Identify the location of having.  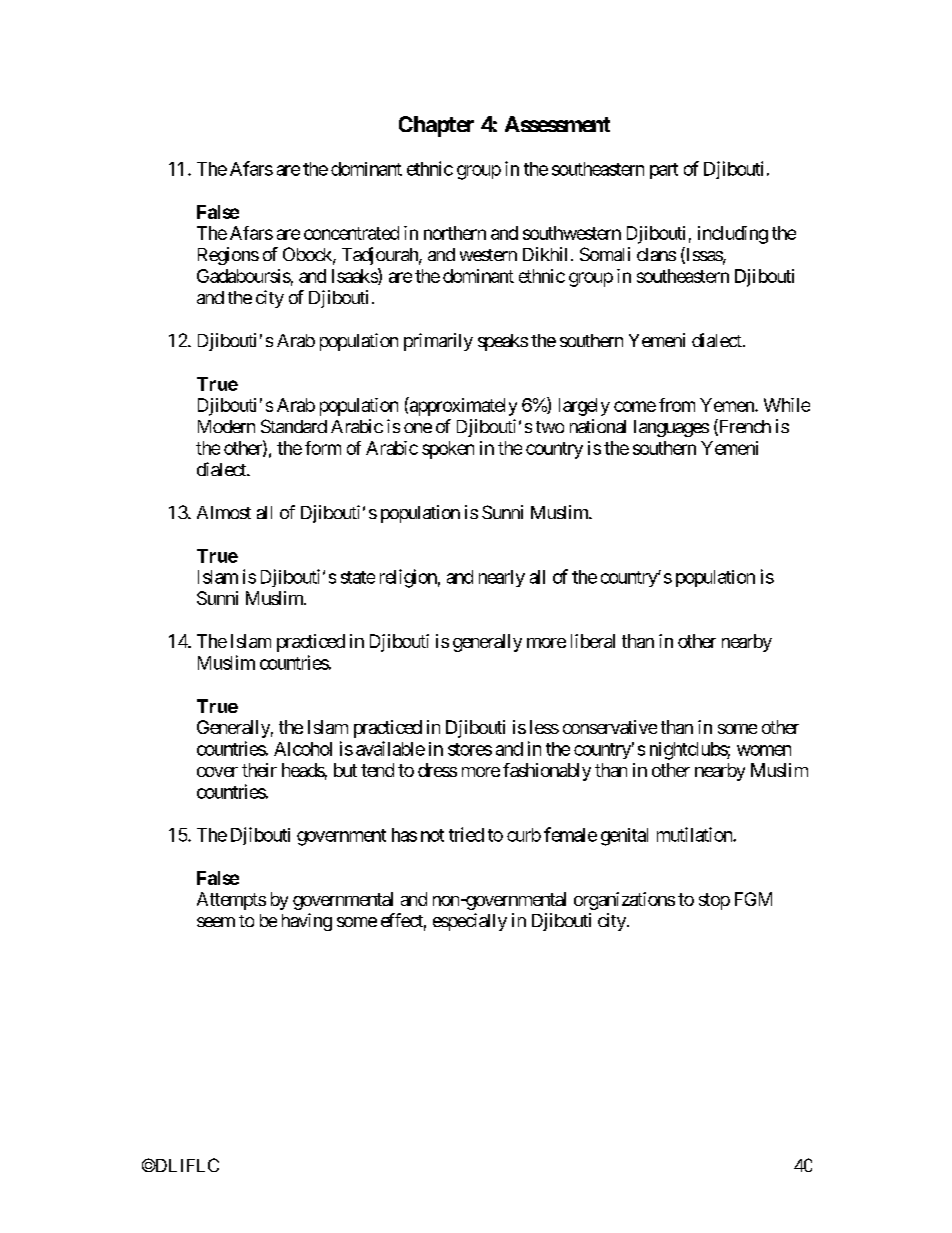
(307, 922).
